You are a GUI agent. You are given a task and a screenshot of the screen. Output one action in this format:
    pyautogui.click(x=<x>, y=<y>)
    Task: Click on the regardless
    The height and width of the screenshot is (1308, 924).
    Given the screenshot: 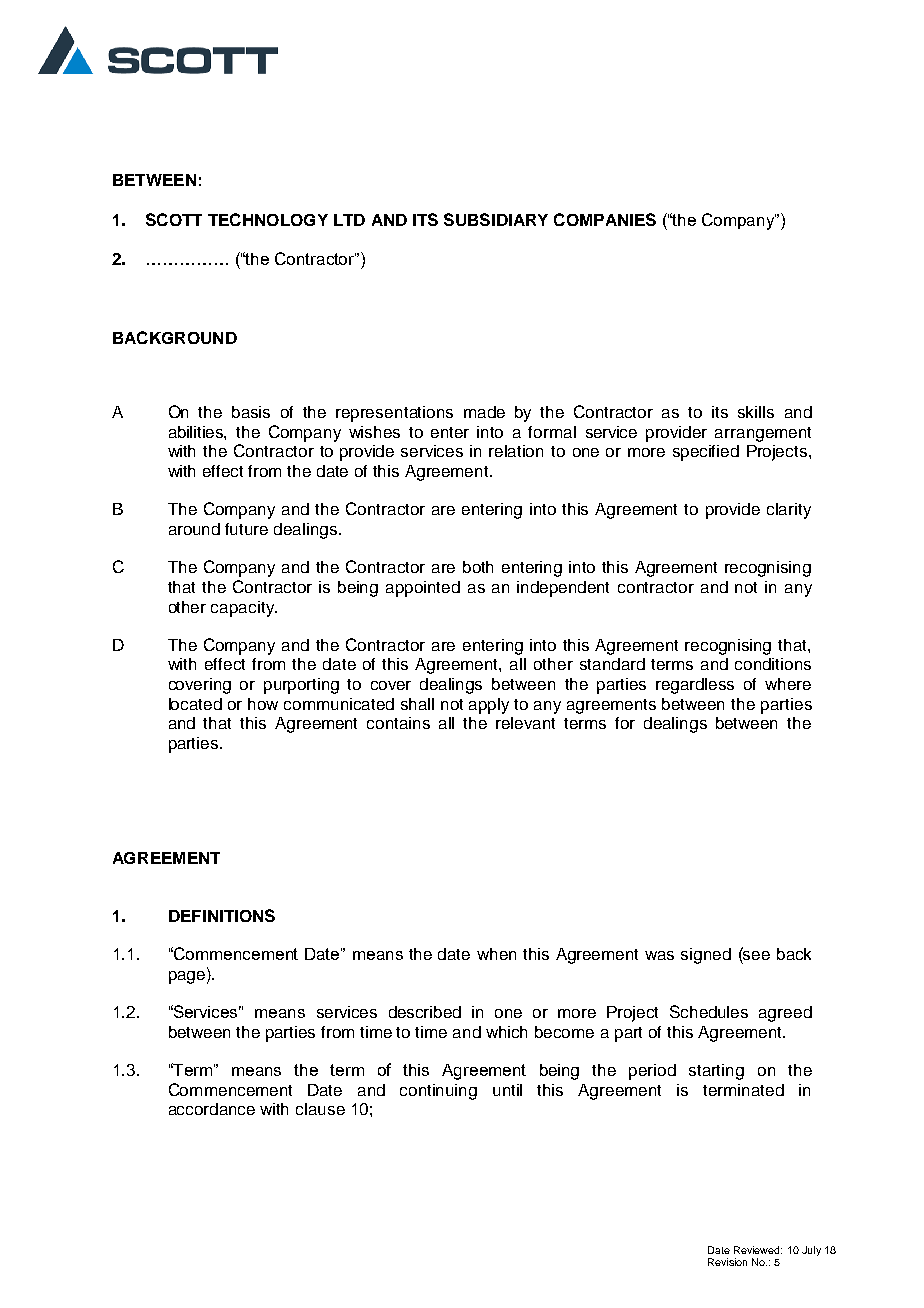 What is the action you would take?
    pyautogui.click(x=695, y=686)
